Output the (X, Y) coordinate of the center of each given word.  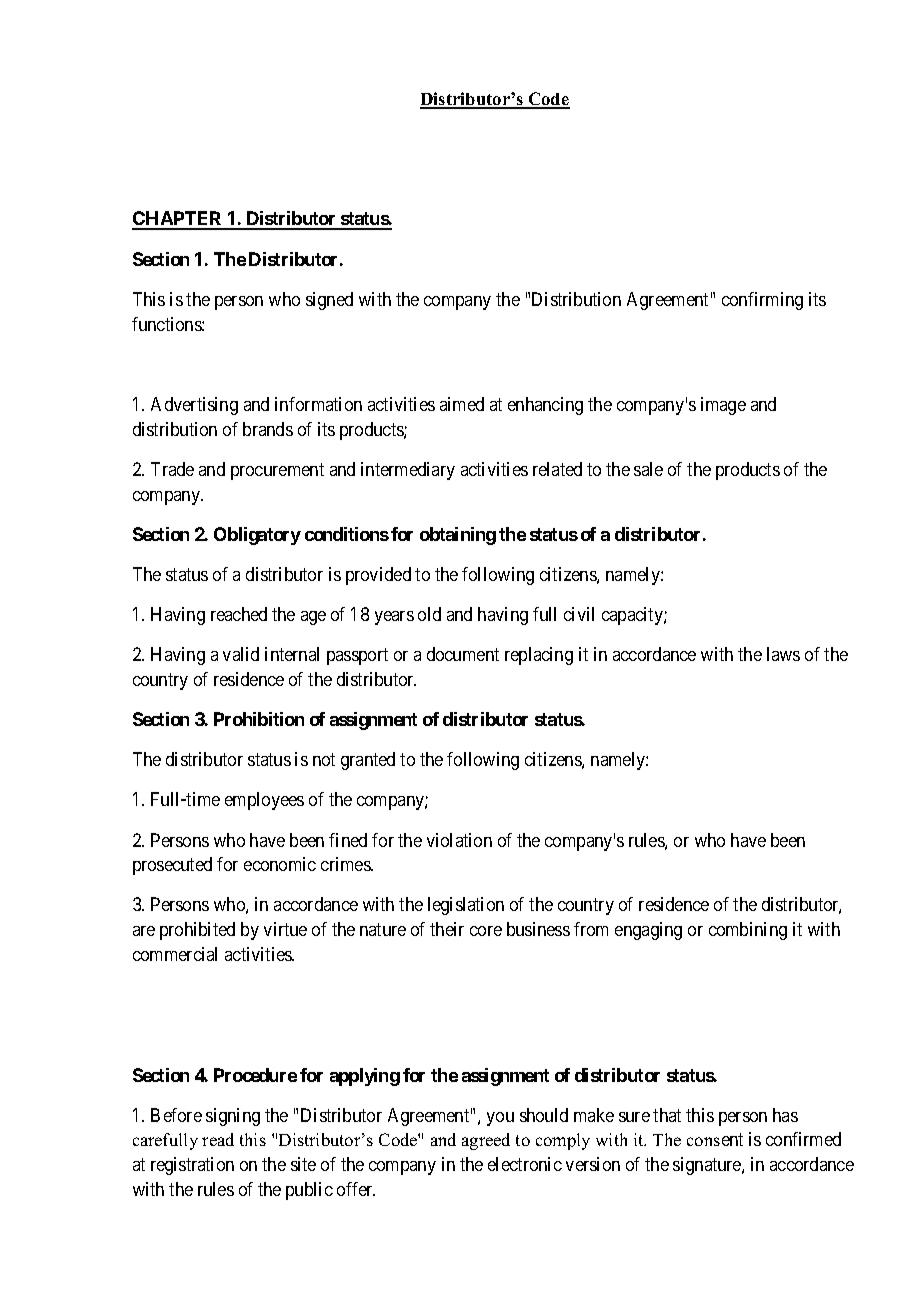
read (218, 1139)
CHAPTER (178, 220)
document (463, 654)
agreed (486, 1141)
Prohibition (259, 719)
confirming (762, 301)
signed (329, 301)
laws (783, 654)
